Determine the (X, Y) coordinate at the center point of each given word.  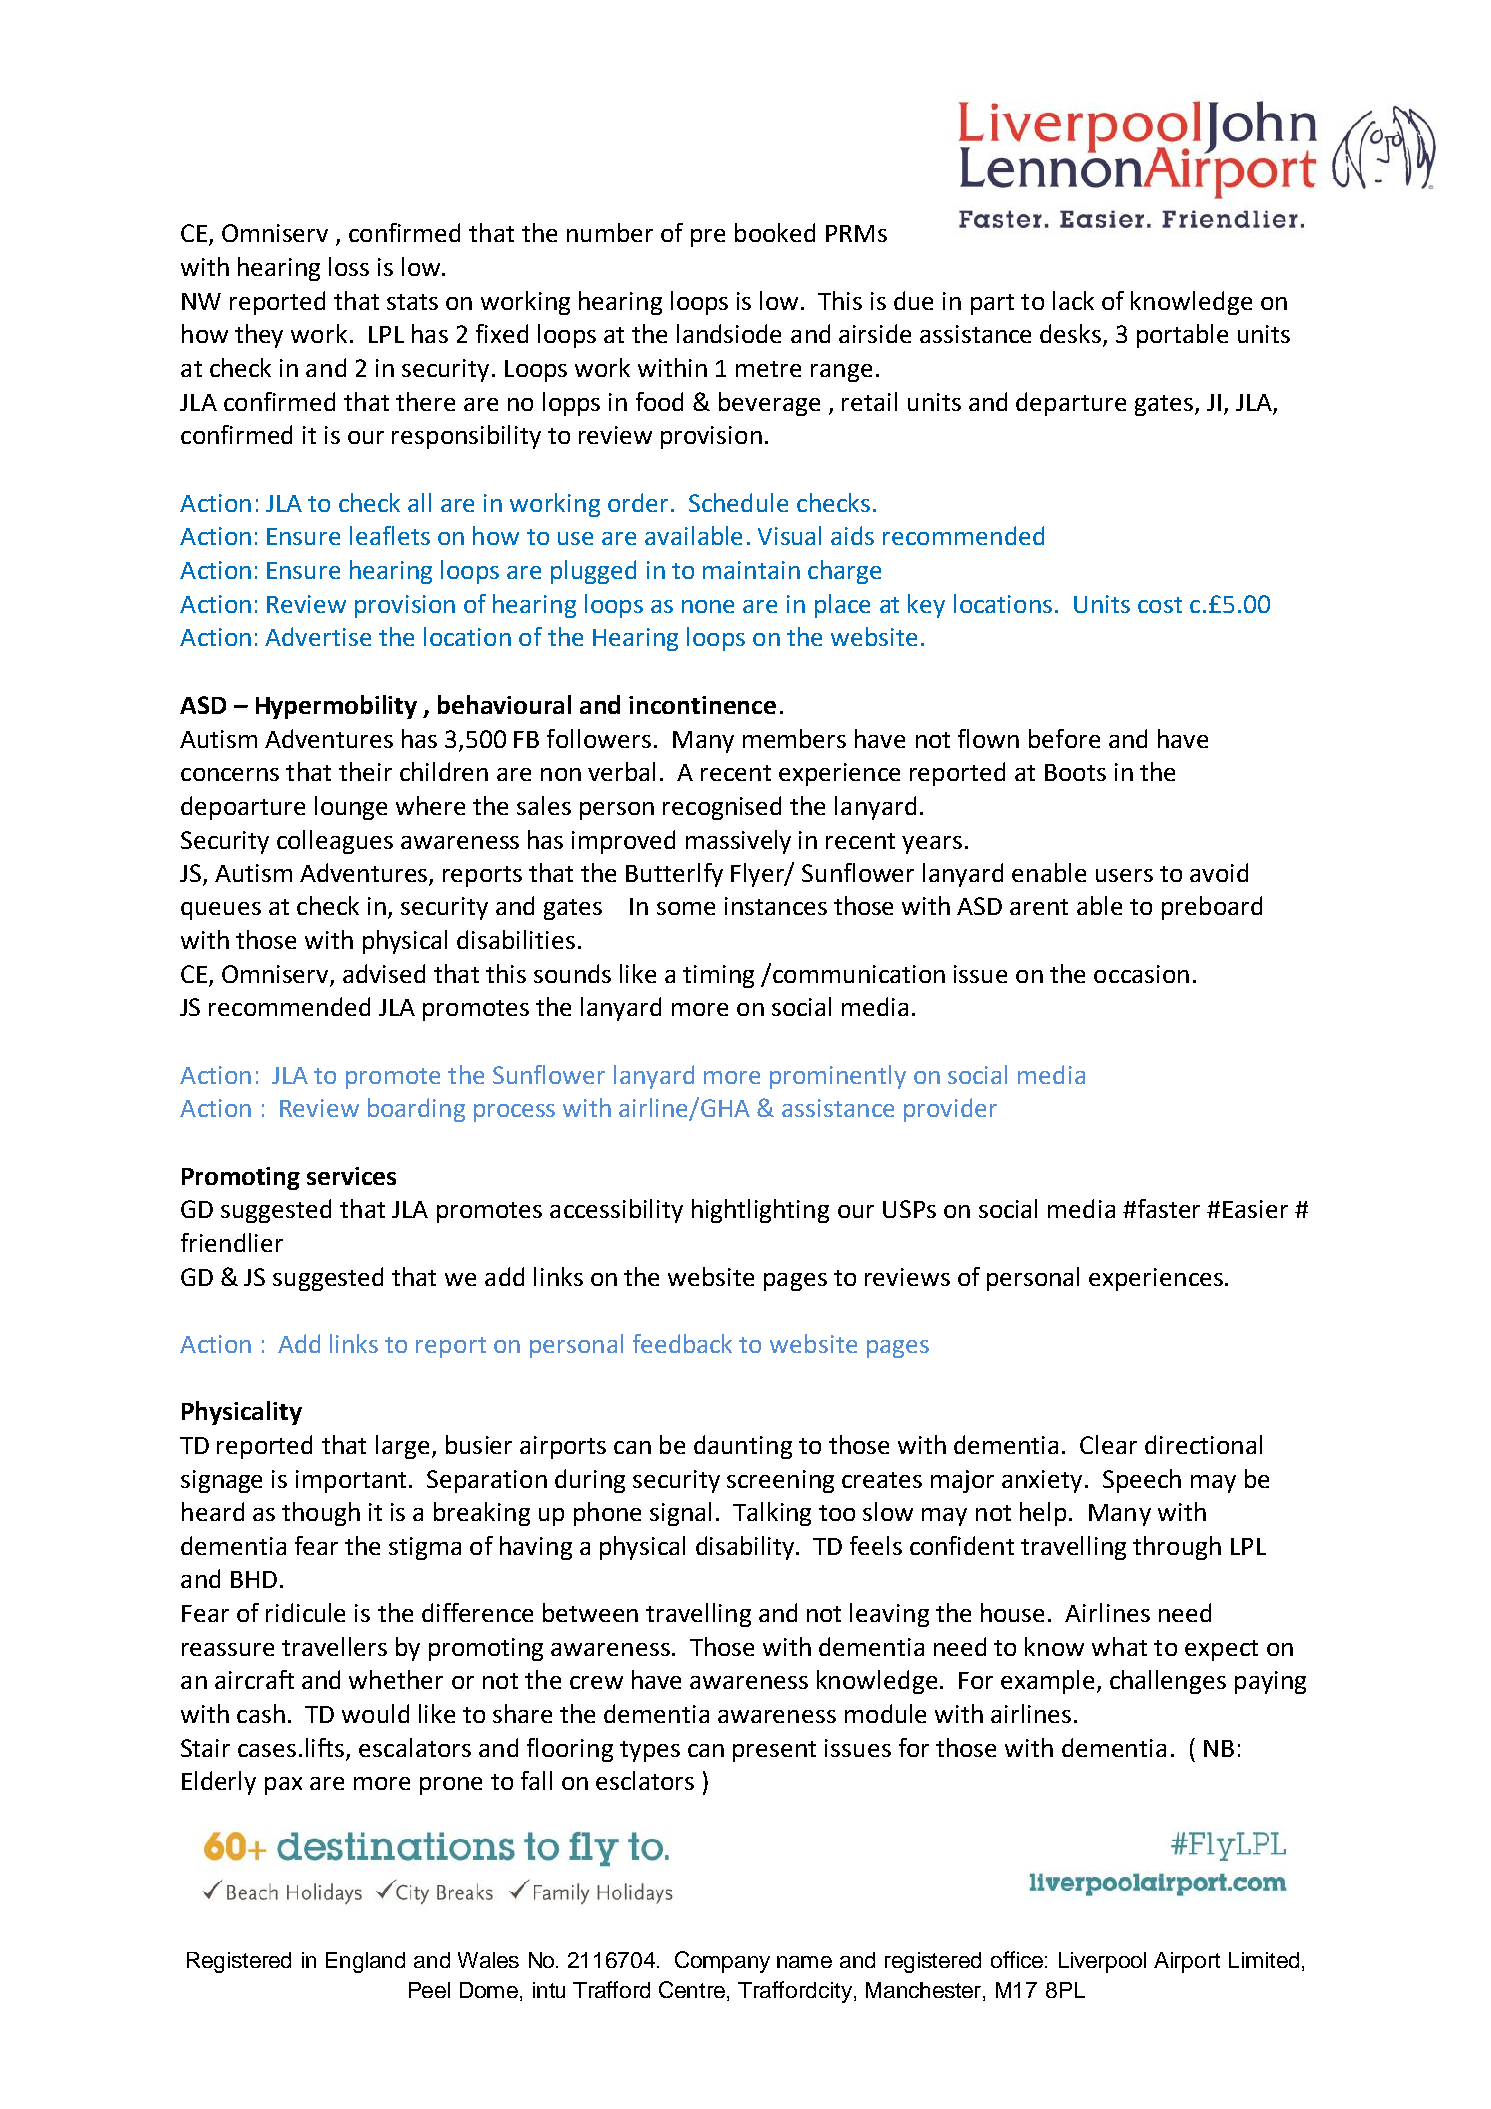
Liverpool (1102, 1962)
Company (722, 1962)
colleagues (335, 842)
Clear (1108, 1444)
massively (738, 842)
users (1124, 875)
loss (349, 266)
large (402, 1447)
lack (1073, 300)
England (365, 1962)
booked (775, 232)
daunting (743, 1447)
